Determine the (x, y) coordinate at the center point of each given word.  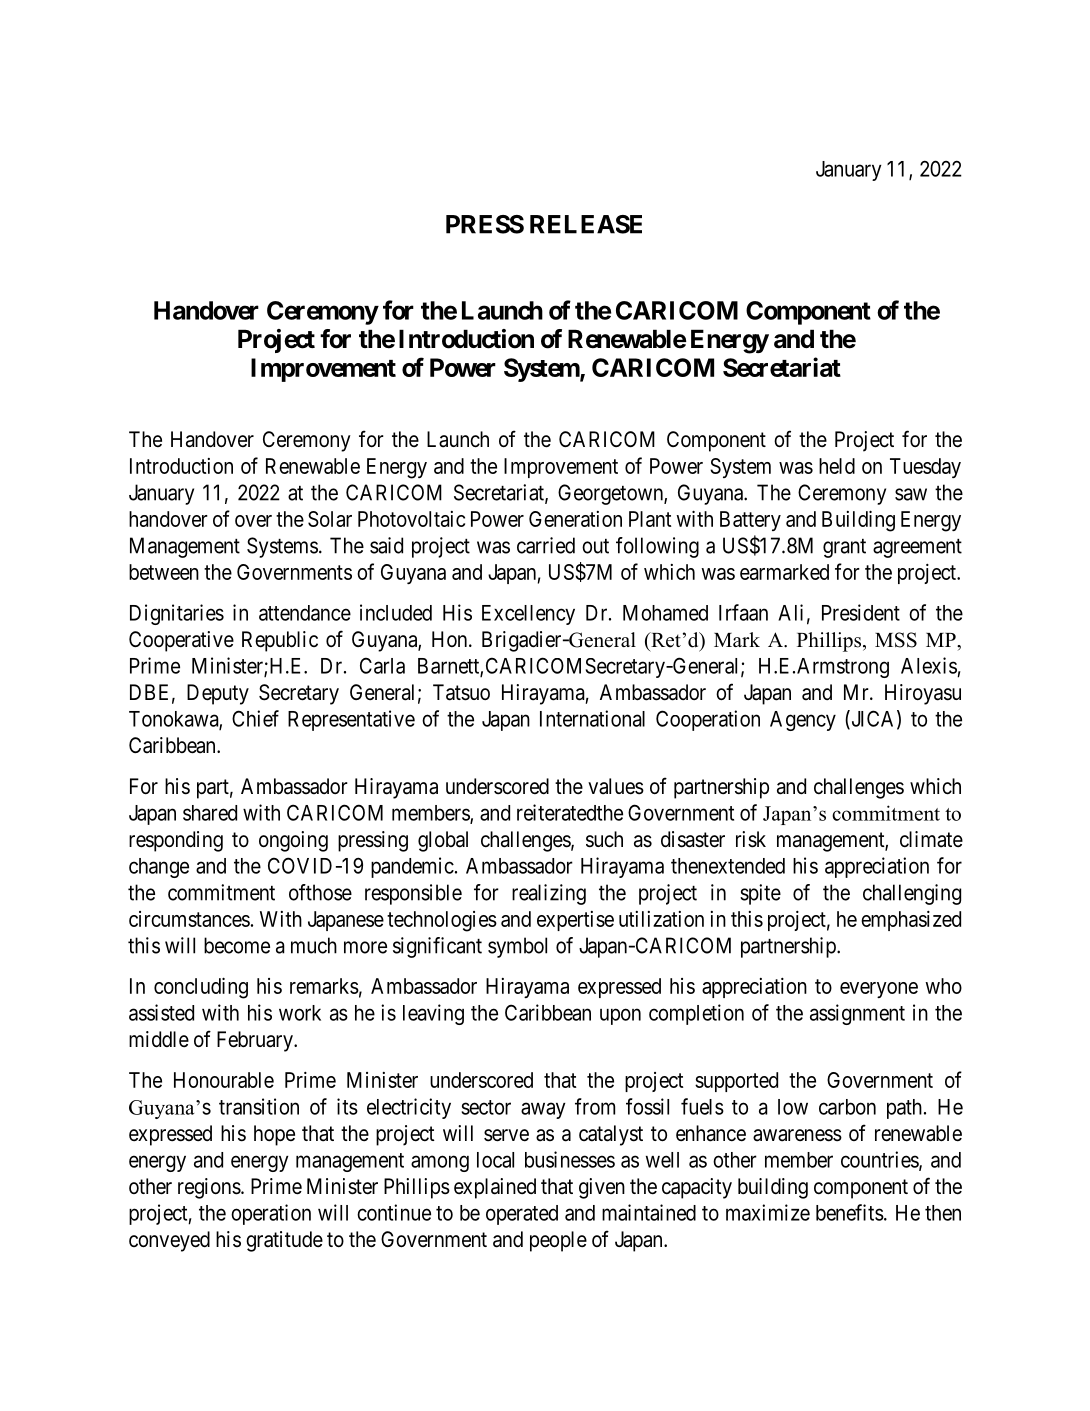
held (837, 466)
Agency (803, 721)
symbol (517, 947)
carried (546, 545)
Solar (330, 519)
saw (911, 494)
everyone (879, 990)
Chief (255, 718)
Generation (575, 519)
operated (522, 1215)
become (237, 945)
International (592, 718)
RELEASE (586, 224)
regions (209, 1188)
